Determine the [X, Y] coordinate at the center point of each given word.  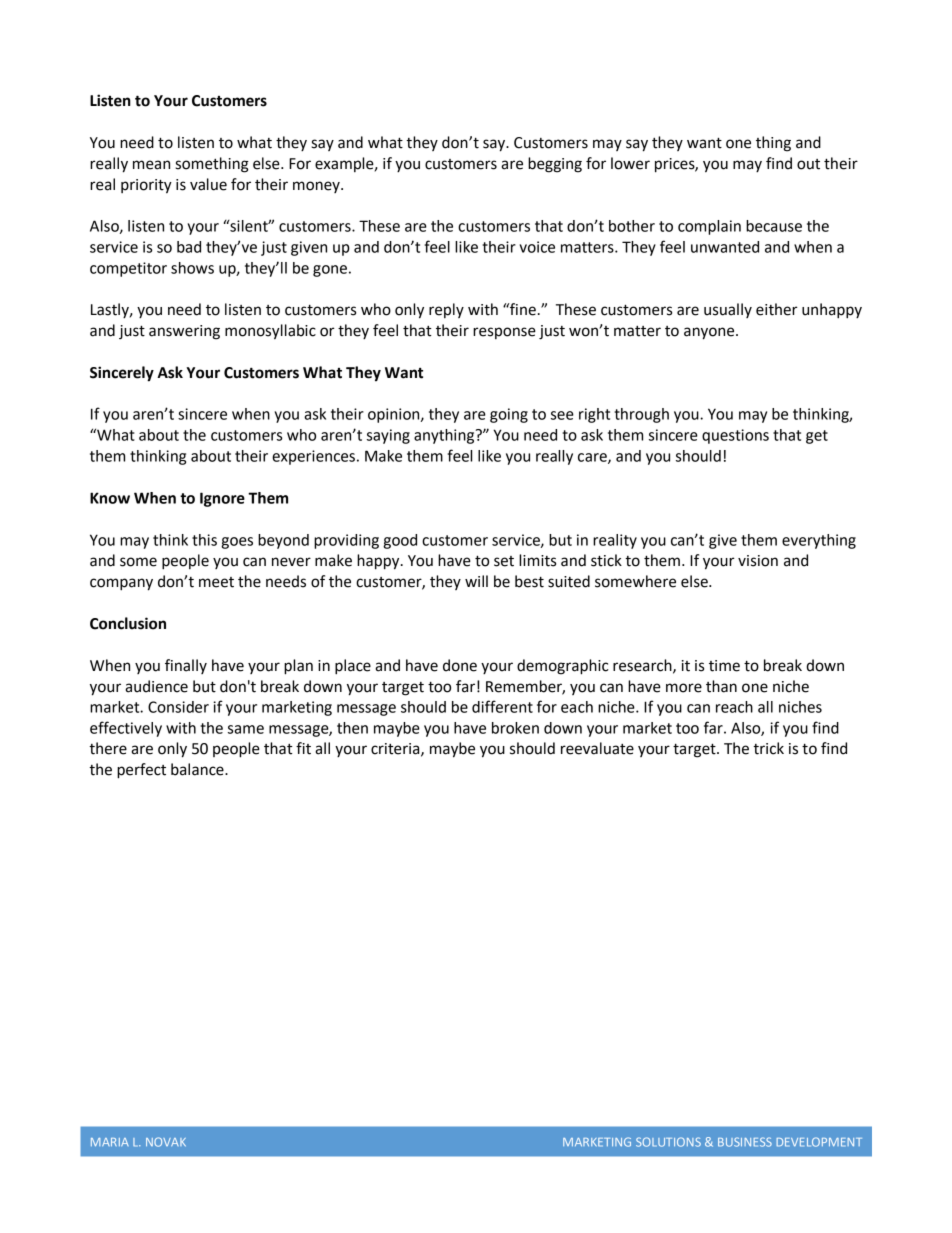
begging [555, 165]
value [208, 184]
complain [709, 227]
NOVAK [166, 1142]
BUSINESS [745, 1142]
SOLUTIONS [668, 1142]
